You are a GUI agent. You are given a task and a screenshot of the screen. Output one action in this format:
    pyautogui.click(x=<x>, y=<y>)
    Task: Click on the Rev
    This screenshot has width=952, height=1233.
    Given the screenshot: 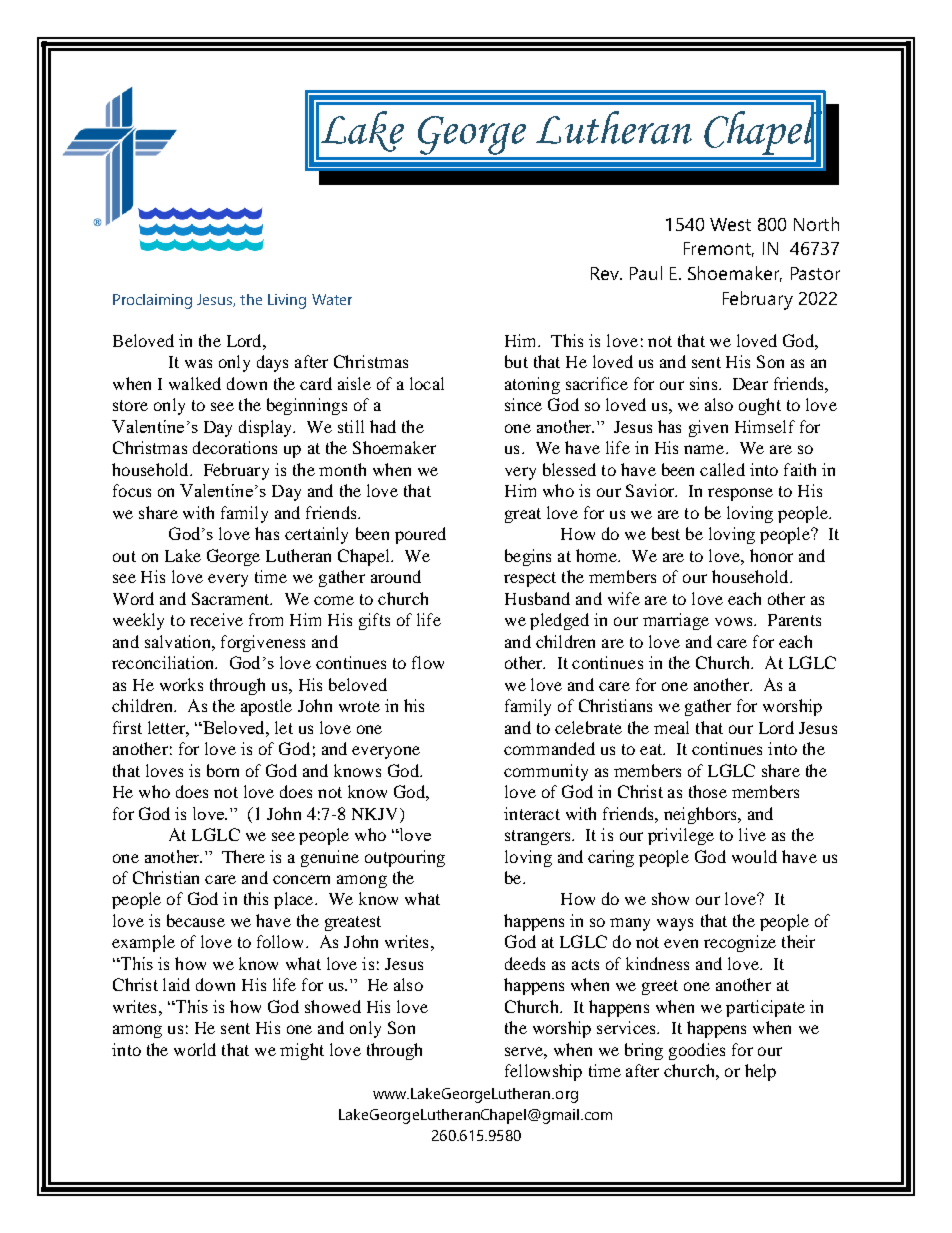 What is the action you would take?
    pyautogui.click(x=606, y=273)
